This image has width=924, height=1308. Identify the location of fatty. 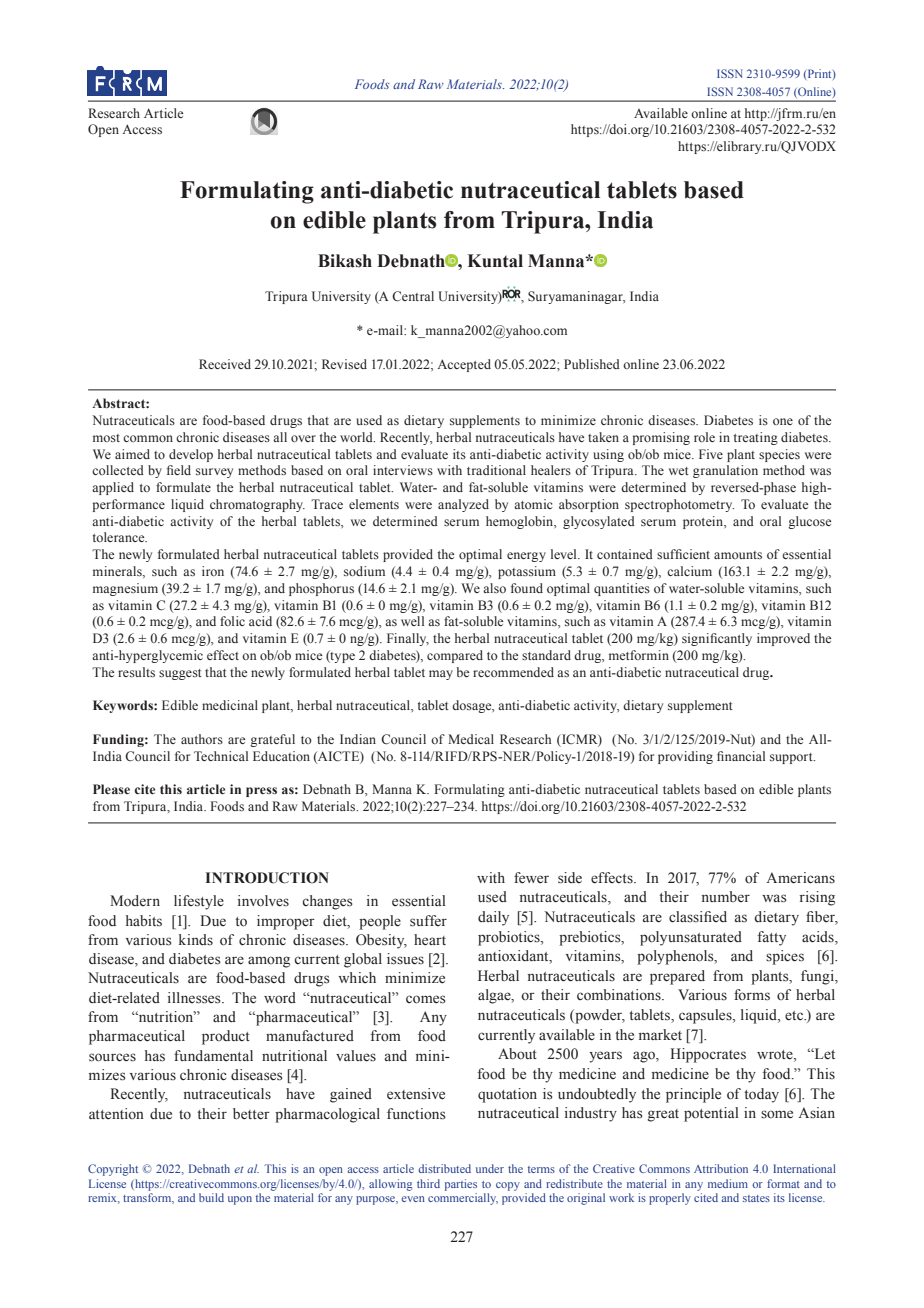
(771, 938).
